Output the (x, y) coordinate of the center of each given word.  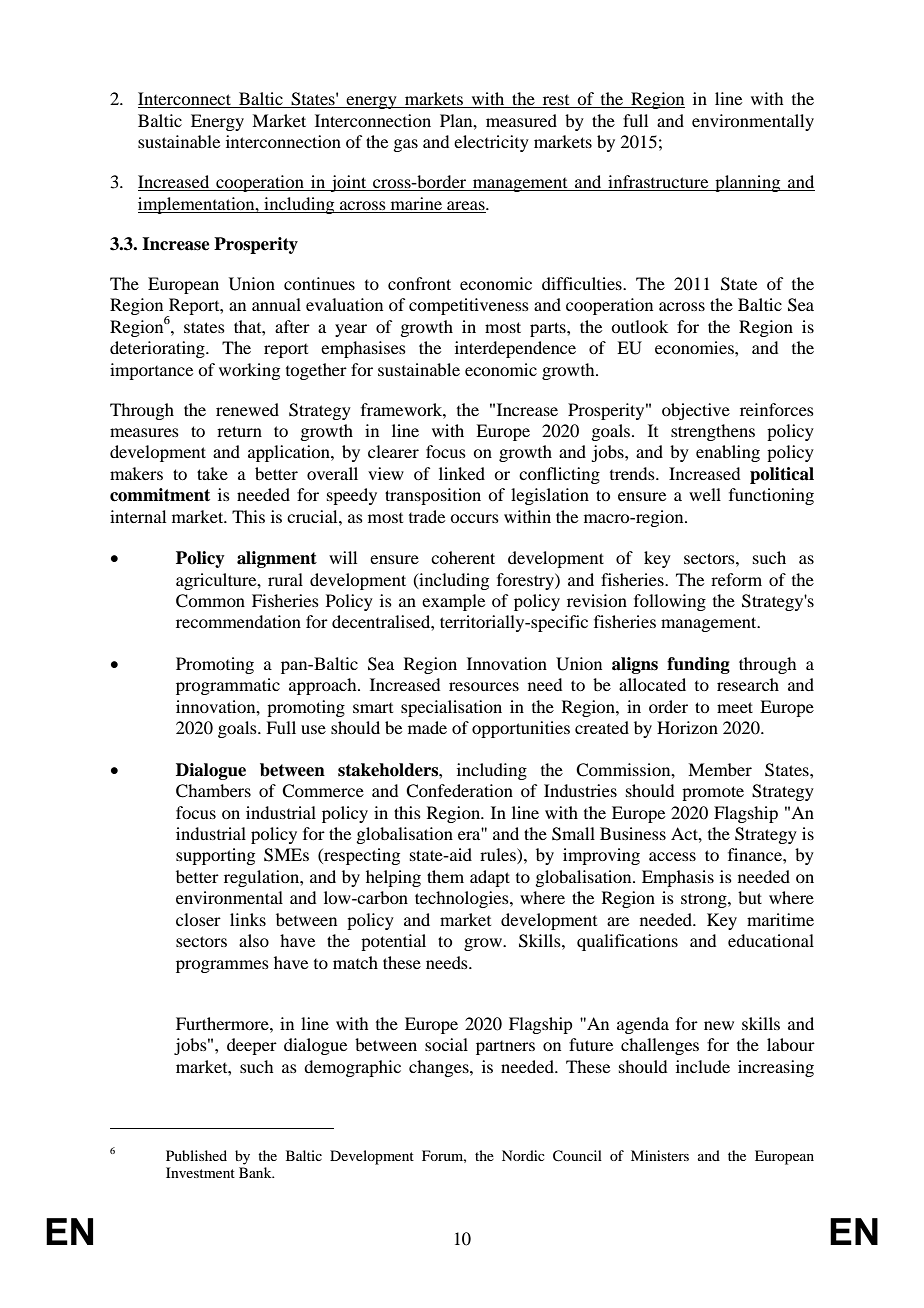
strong (705, 900)
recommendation (238, 621)
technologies (463, 899)
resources (484, 686)
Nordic (523, 1155)
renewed (247, 409)
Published (196, 1155)
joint (348, 183)
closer (198, 919)
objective (696, 411)
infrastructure (658, 183)
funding (698, 665)
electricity (491, 143)
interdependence (515, 349)
